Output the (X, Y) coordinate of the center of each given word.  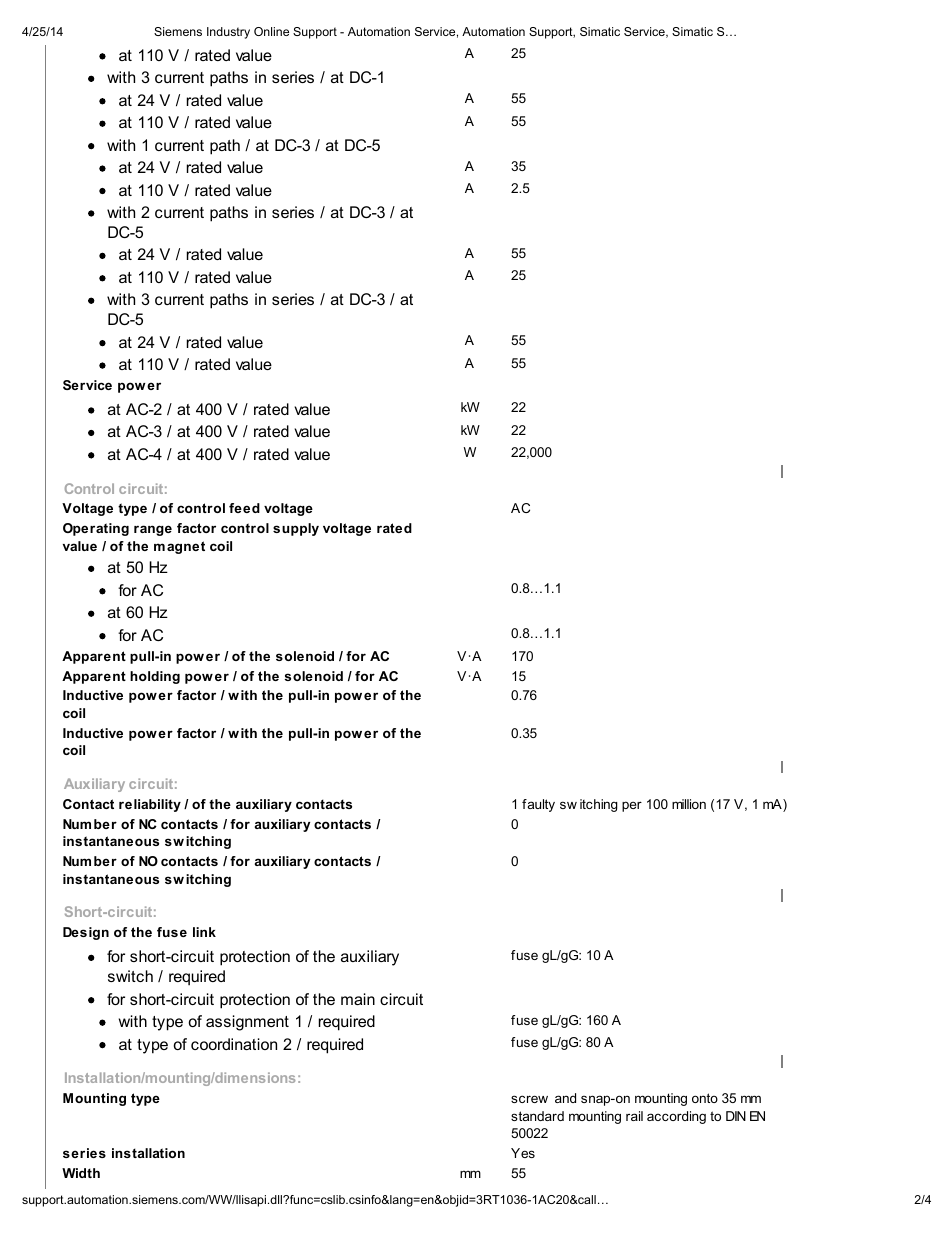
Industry (228, 33)
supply (296, 529)
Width (81, 1173)
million (689, 804)
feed (244, 508)
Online (271, 31)
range (153, 530)
